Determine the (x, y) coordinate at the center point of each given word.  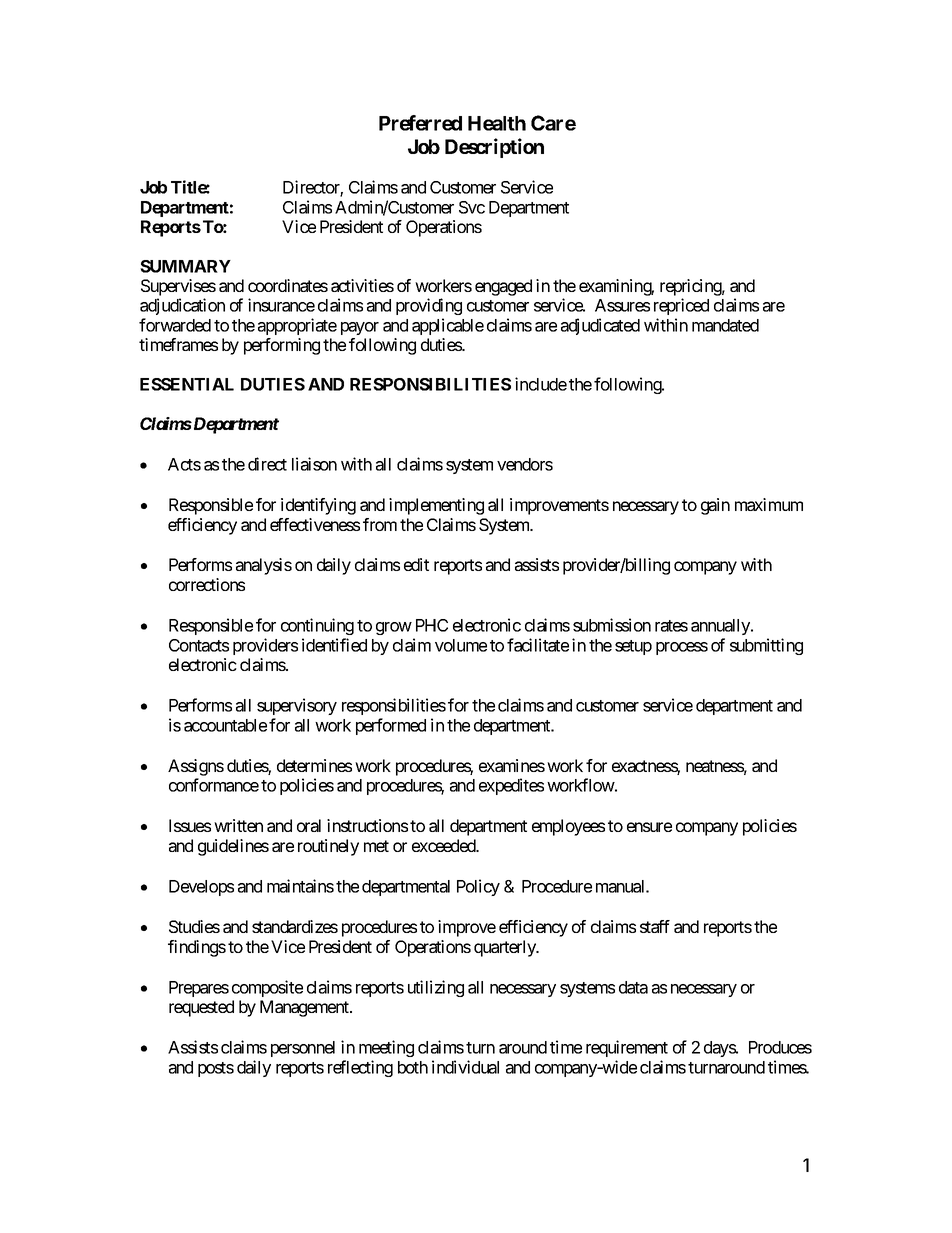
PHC (432, 625)
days (720, 1049)
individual (465, 1067)
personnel (303, 1049)
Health (497, 123)
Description (494, 148)
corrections (207, 584)
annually (721, 627)
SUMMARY (185, 266)
